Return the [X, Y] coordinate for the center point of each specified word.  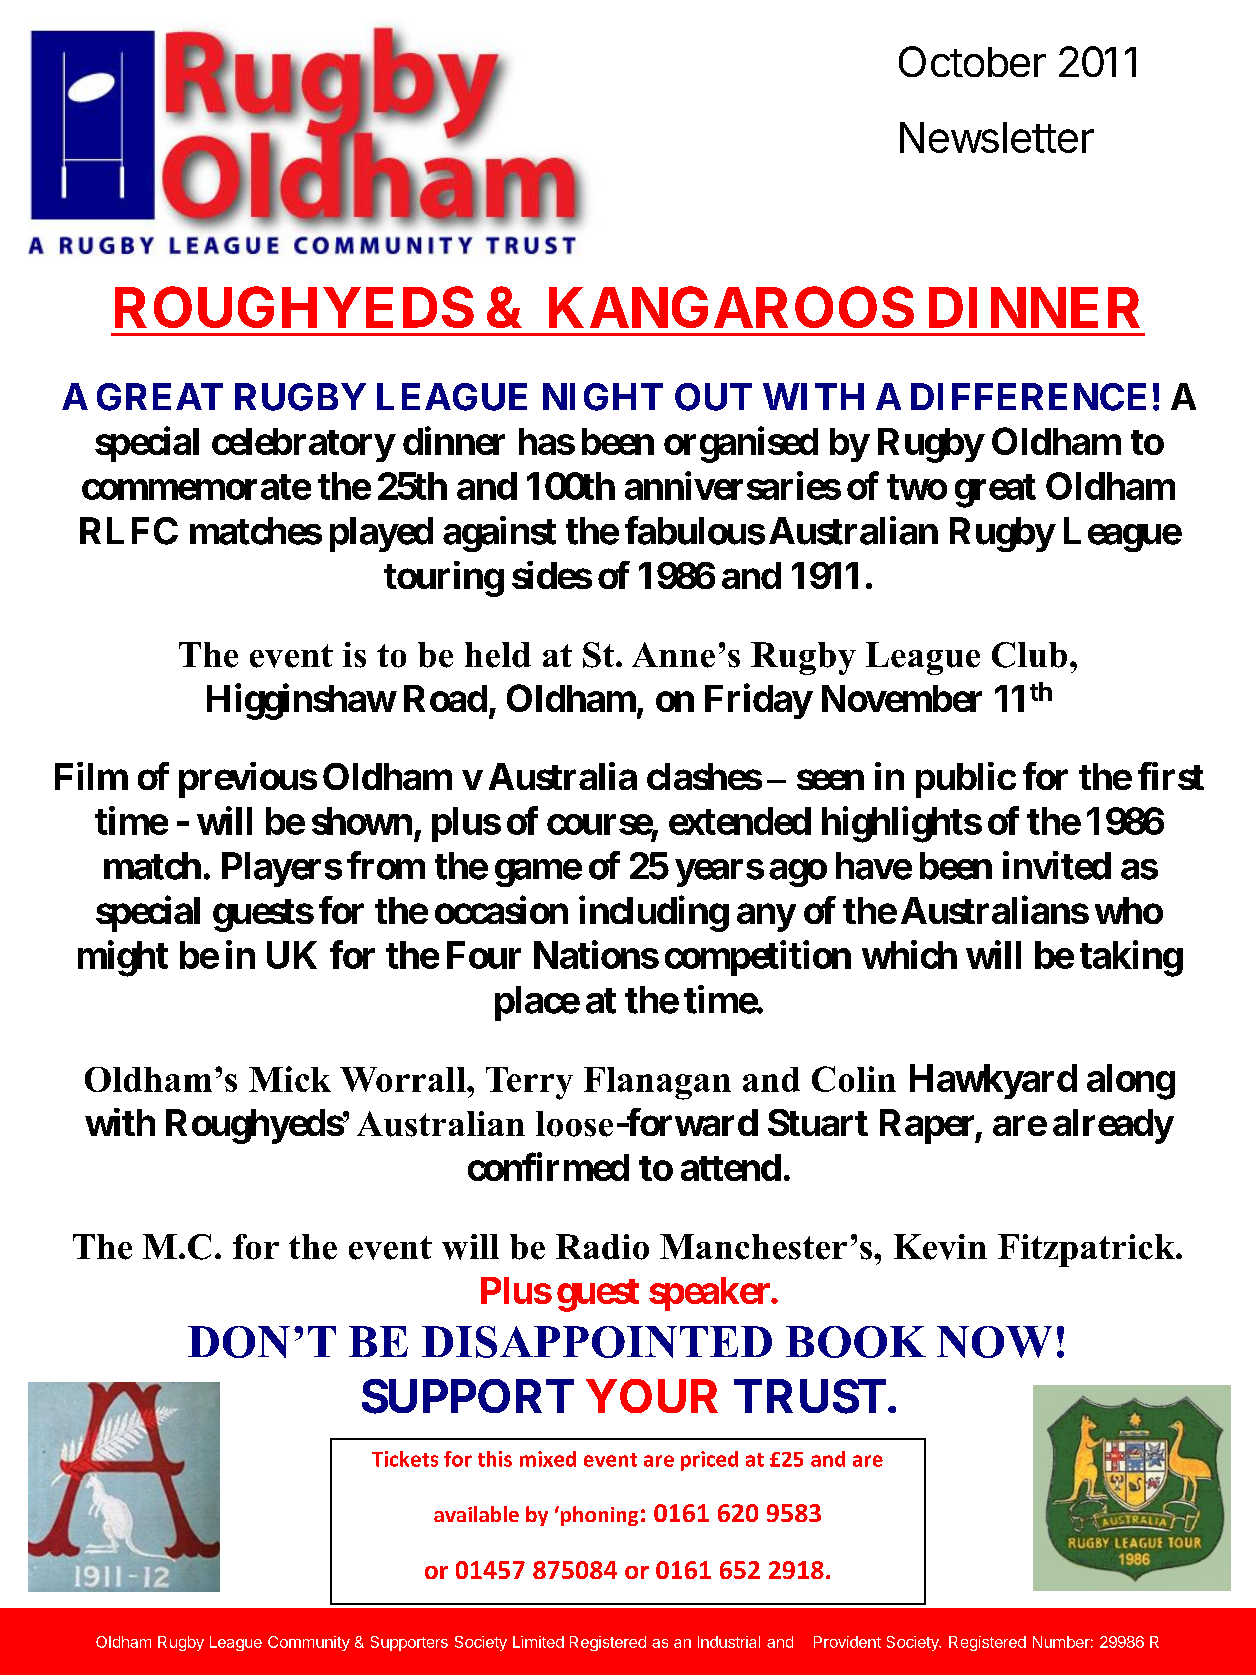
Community [309, 1643]
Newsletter [997, 137]
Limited [538, 1642]
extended [740, 821]
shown [362, 821]
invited [1057, 865]
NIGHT [603, 397]
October [972, 61]
